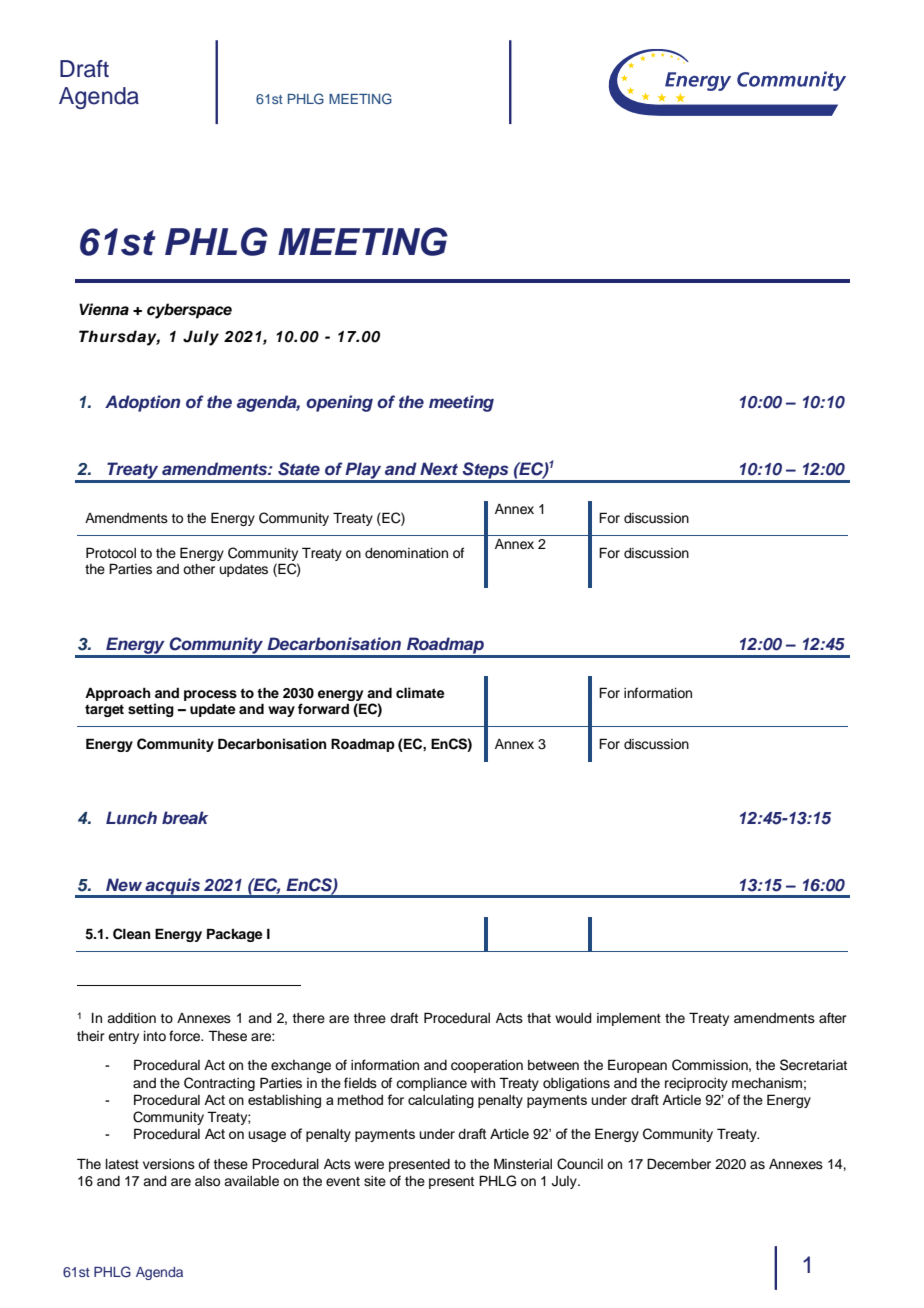 The width and height of the page is (924, 1308). Describe the element at coordinates (169, 1164) in the page. I see `versions` at that location.
